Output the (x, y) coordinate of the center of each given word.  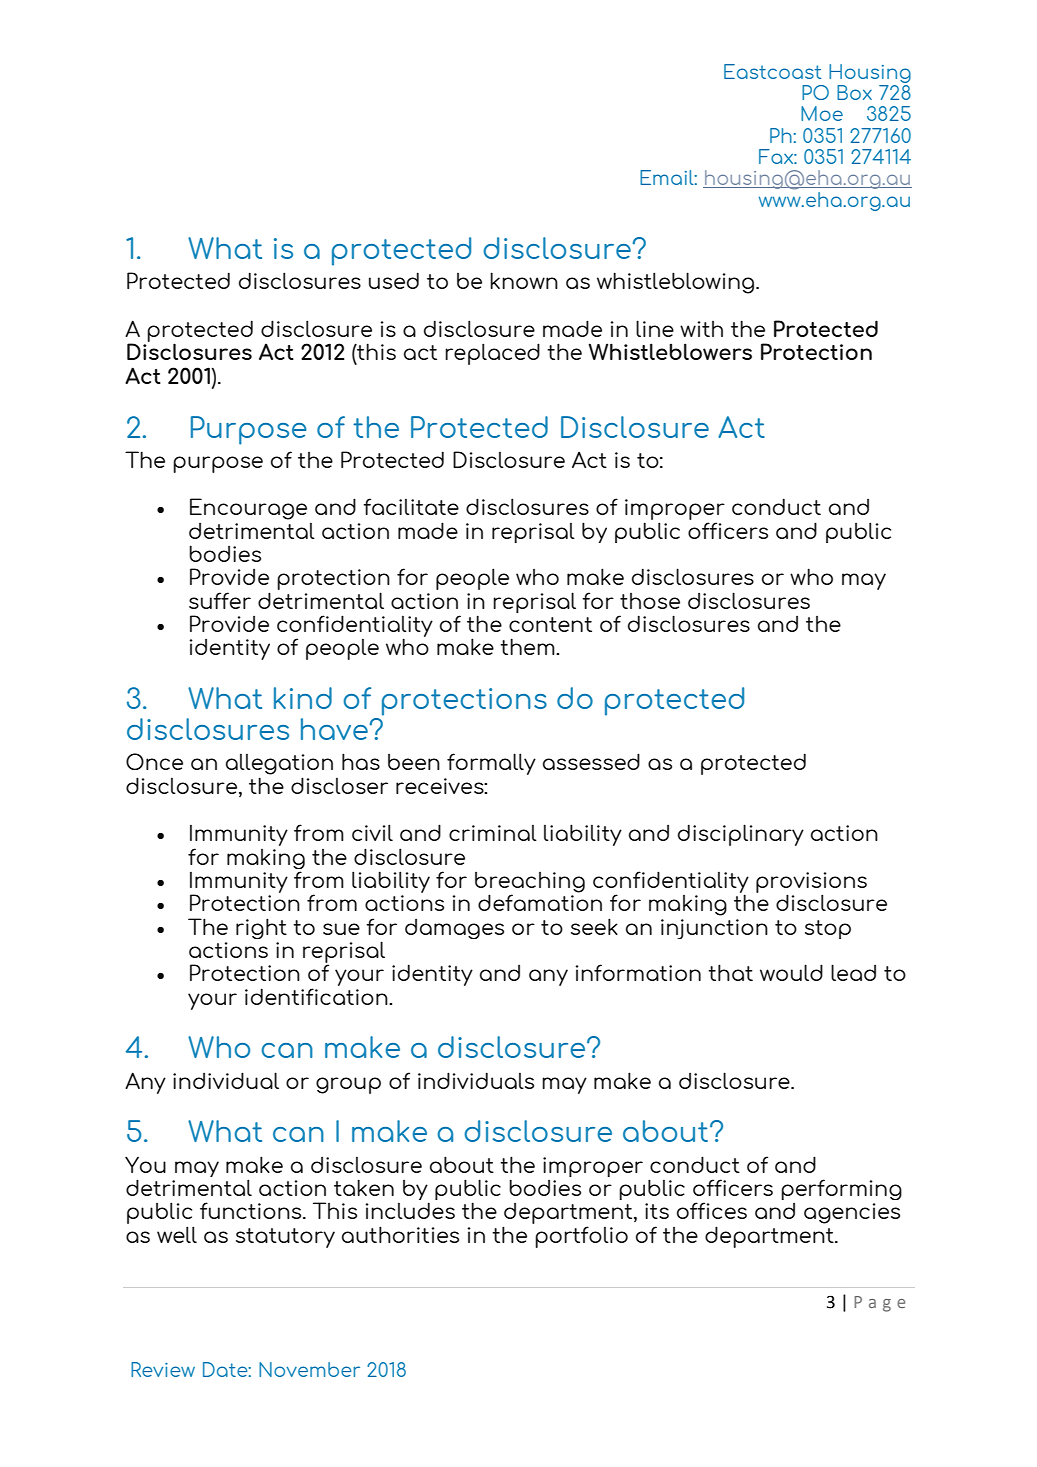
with (701, 329)
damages (454, 929)
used (394, 280)
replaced (492, 354)
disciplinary (741, 835)
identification (317, 996)
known (524, 280)
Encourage (248, 509)
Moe (822, 113)
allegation (279, 764)
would (791, 972)
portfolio (581, 1237)
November (309, 1369)
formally (491, 764)
